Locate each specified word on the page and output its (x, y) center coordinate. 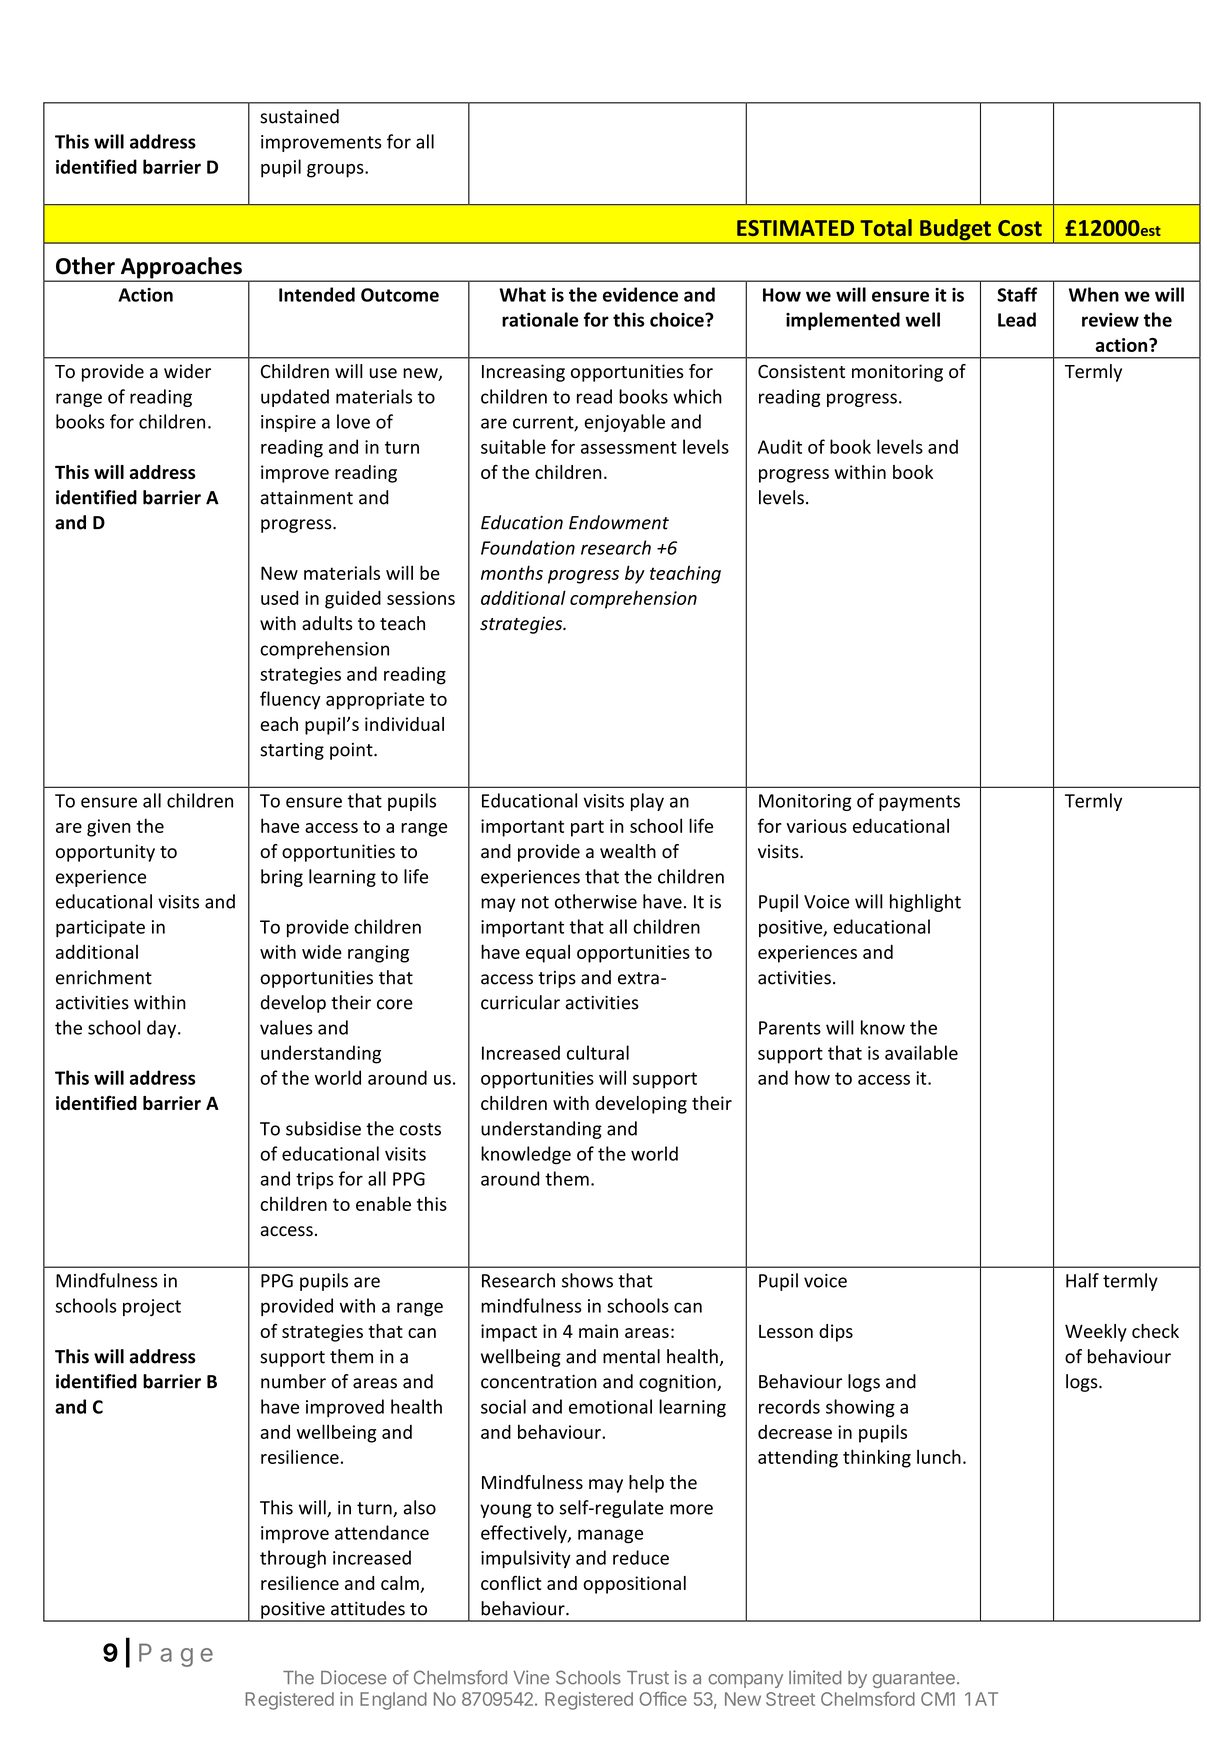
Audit (780, 446)
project (152, 1307)
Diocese (354, 1677)
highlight (925, 903)
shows (587, 1280)
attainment (306, 498)
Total (886, 227)
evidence (640, 294)
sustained (299, 116)
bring (282, 878)
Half (1082, 1280)
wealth (628, 851)
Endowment (619, 522)
